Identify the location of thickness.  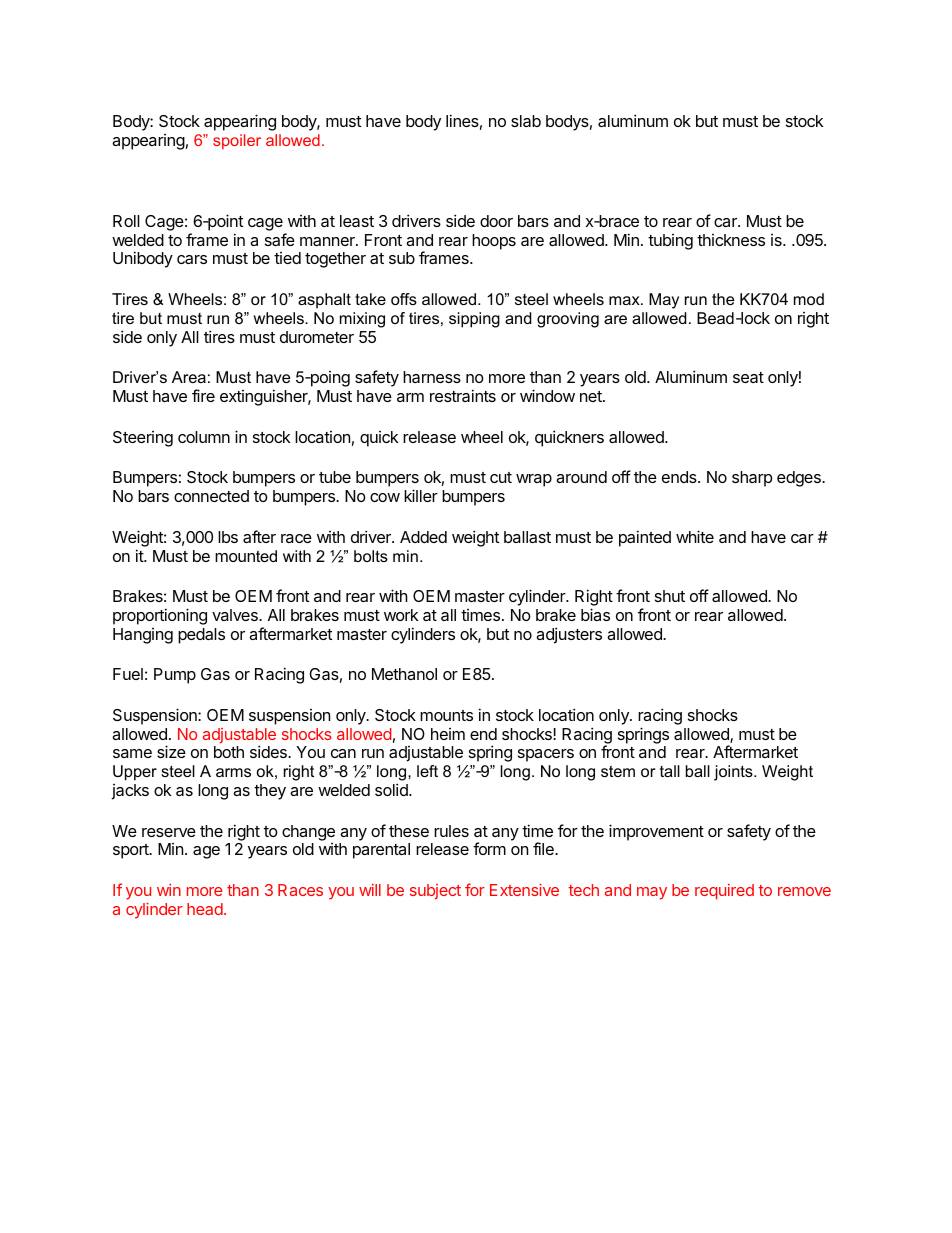
(731, 240).
